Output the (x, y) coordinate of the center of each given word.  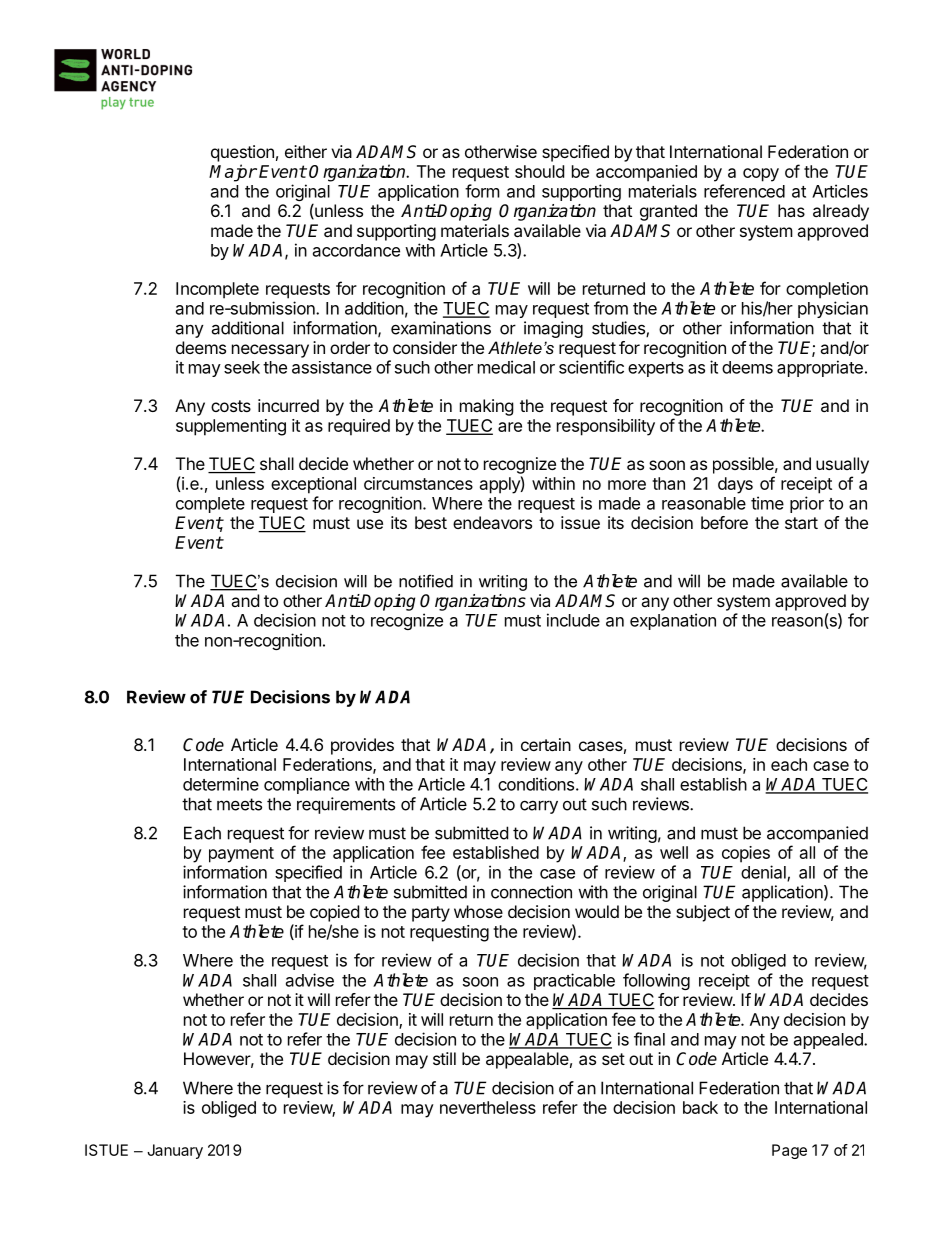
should (539, 171)
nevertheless (488, 1107)
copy (761, 175)
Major (233, 173)
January (175, 1151)
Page (789, 1151)
